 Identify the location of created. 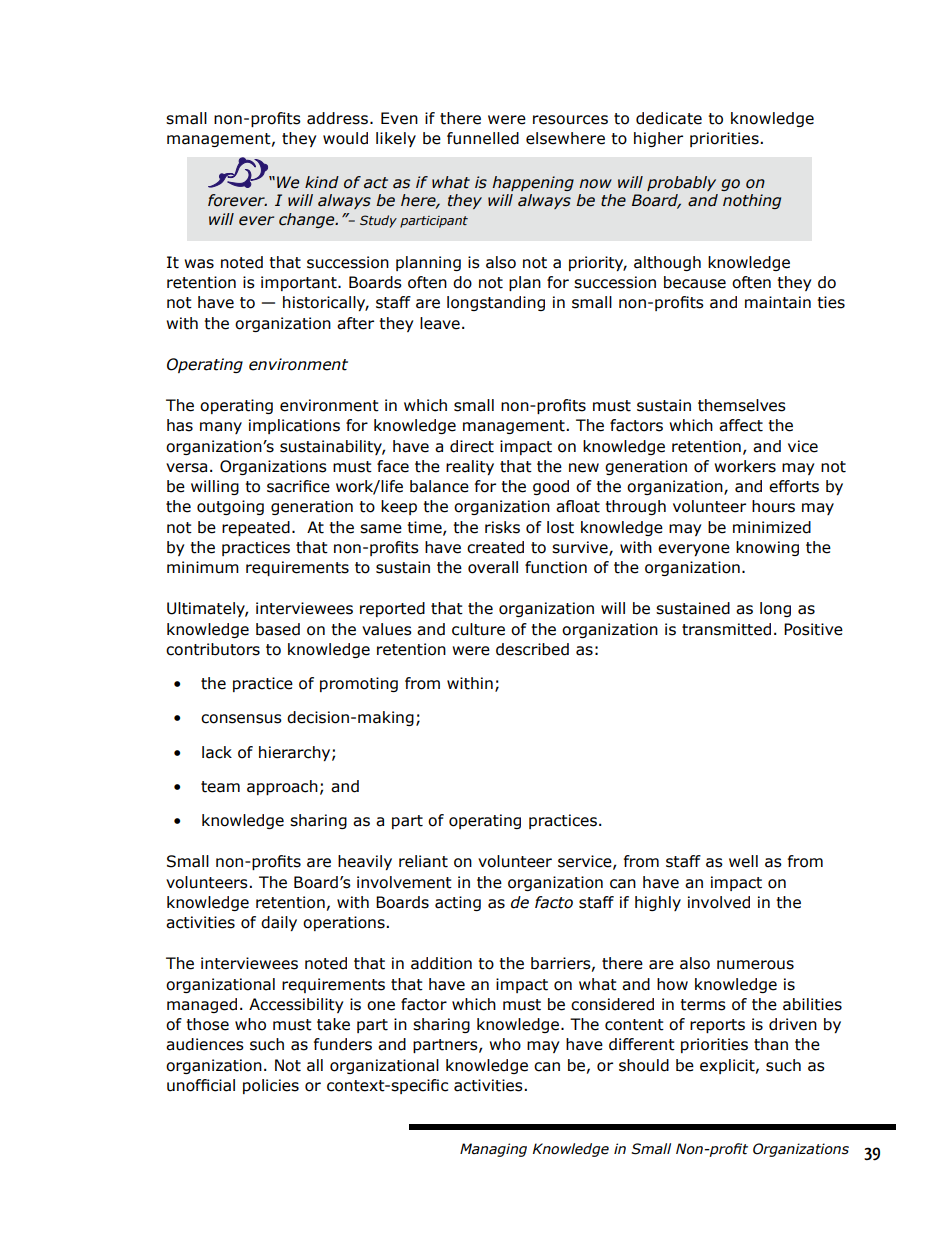
(495, 547).
